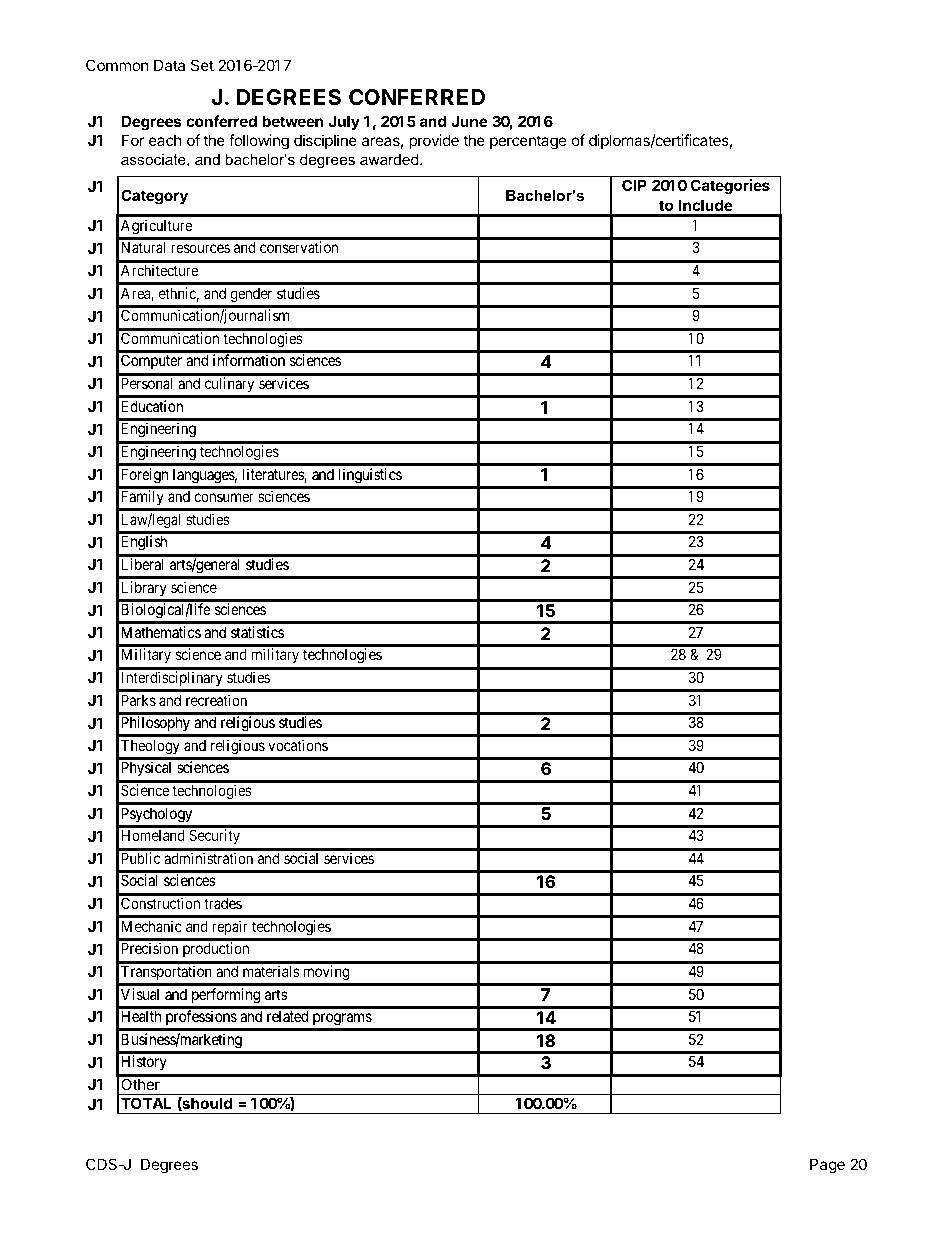 Image resolution: width=952 pixels, height=1233 pixels. I want to click on Page, so click(827, 1166).
